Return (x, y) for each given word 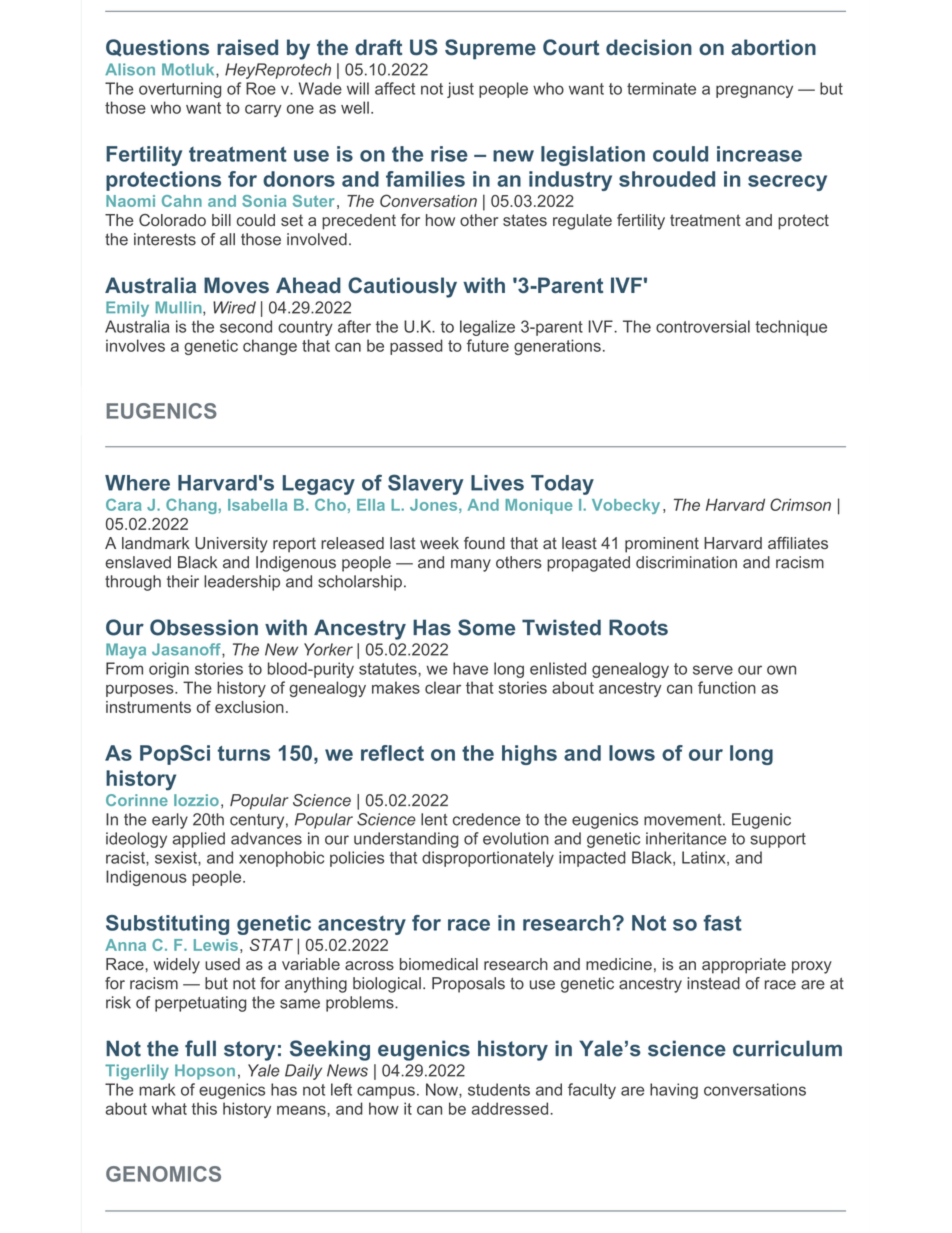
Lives (497, 483)
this (204, 1108)
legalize (487, 328)
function (727, 687)
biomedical (439, 964)
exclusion (249, 707)
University (231, 545)
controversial (703, 326)
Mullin (179, 308)
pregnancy (754, 91)
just (460, 90)
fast (722, 923)
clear (443, 687)
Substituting (167, 925)
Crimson (800, 504)
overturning (180, 90)
